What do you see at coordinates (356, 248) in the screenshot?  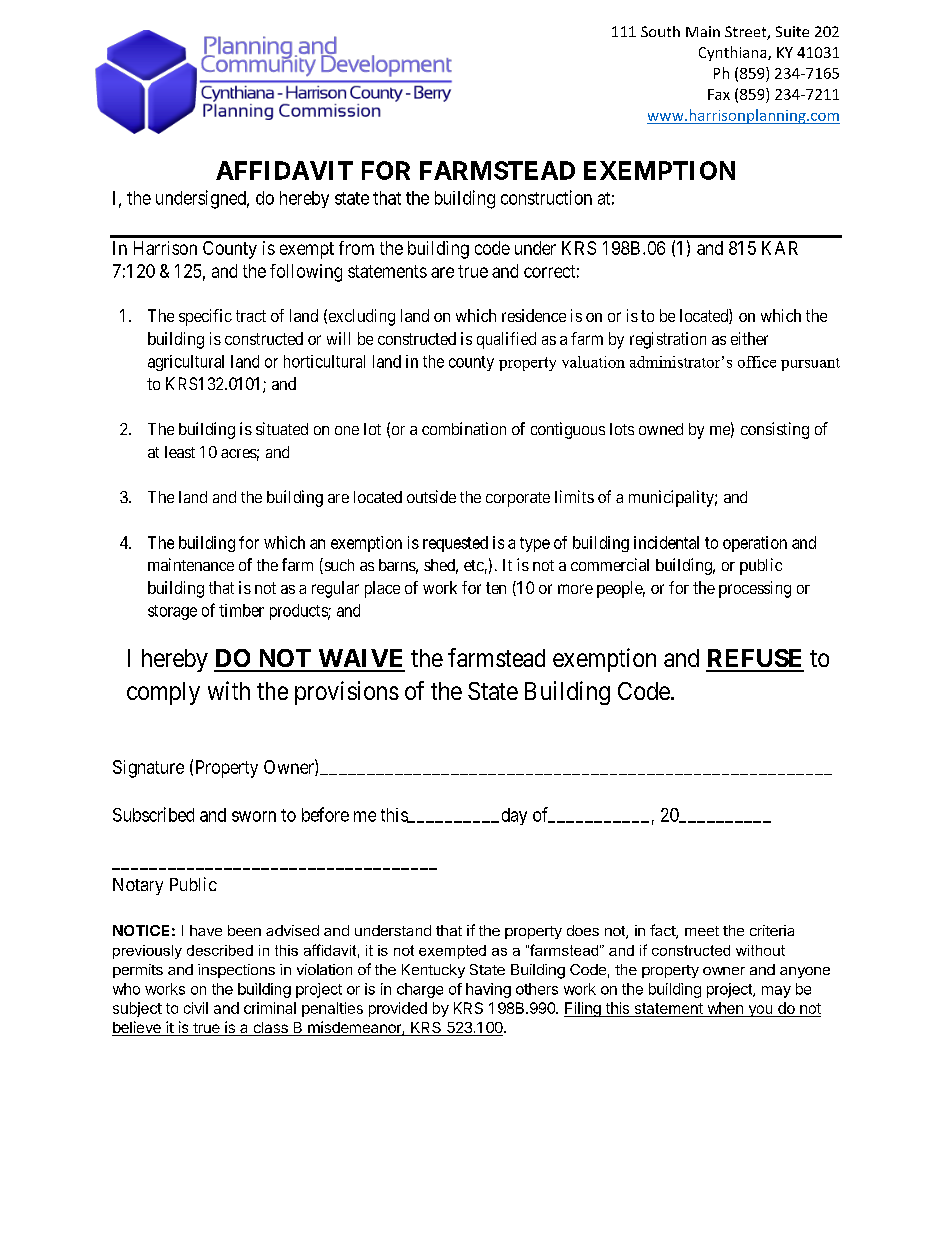 I see `from` at bounding box center [356, 248].
